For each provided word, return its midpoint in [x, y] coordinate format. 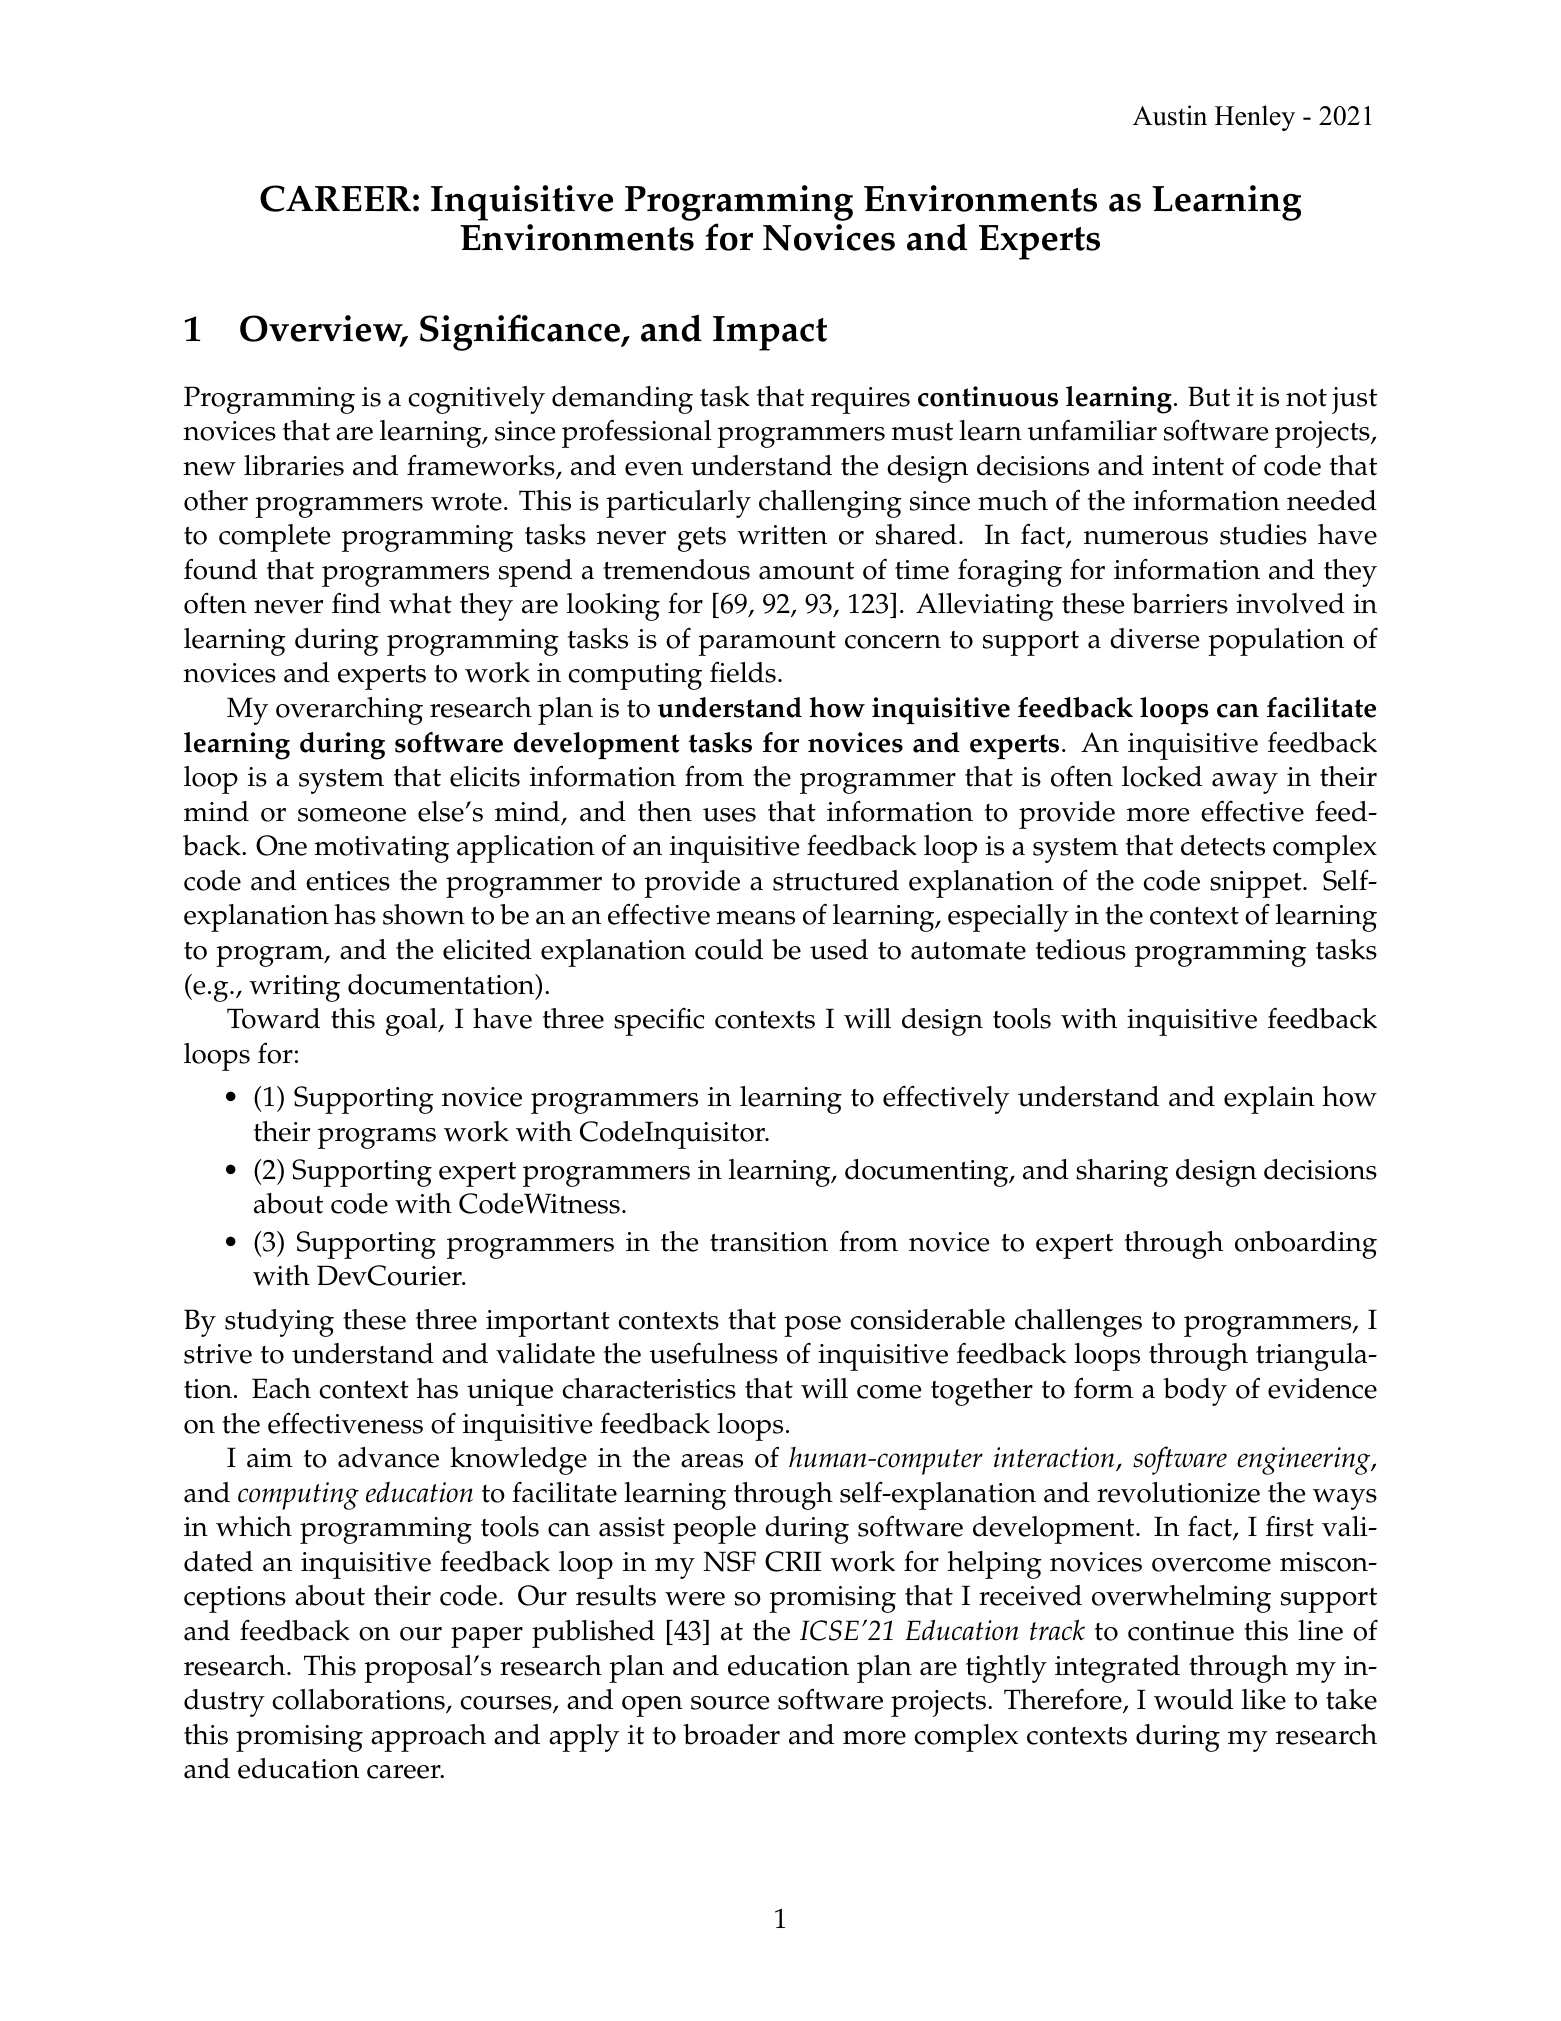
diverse [1155, 638]
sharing [1122, 1173]
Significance [521, 332]
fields [743, 672]
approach [428, 1738]
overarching [349, 711]
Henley [1255, 118]
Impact [770, 333]
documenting [928, 1173]
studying [279, 1323]
